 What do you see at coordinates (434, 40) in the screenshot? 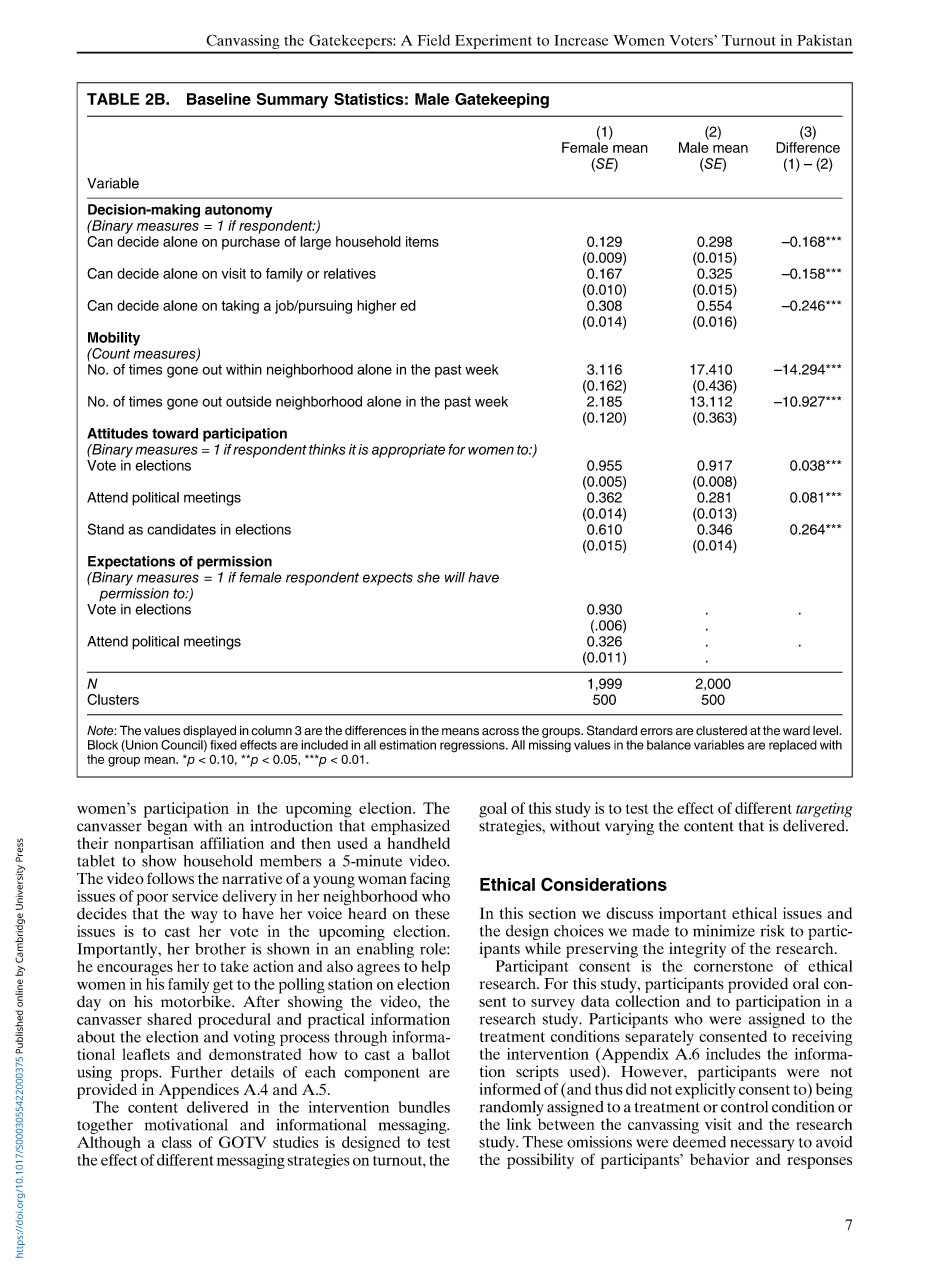
I see `Field` at bounding box center [434, 40].
